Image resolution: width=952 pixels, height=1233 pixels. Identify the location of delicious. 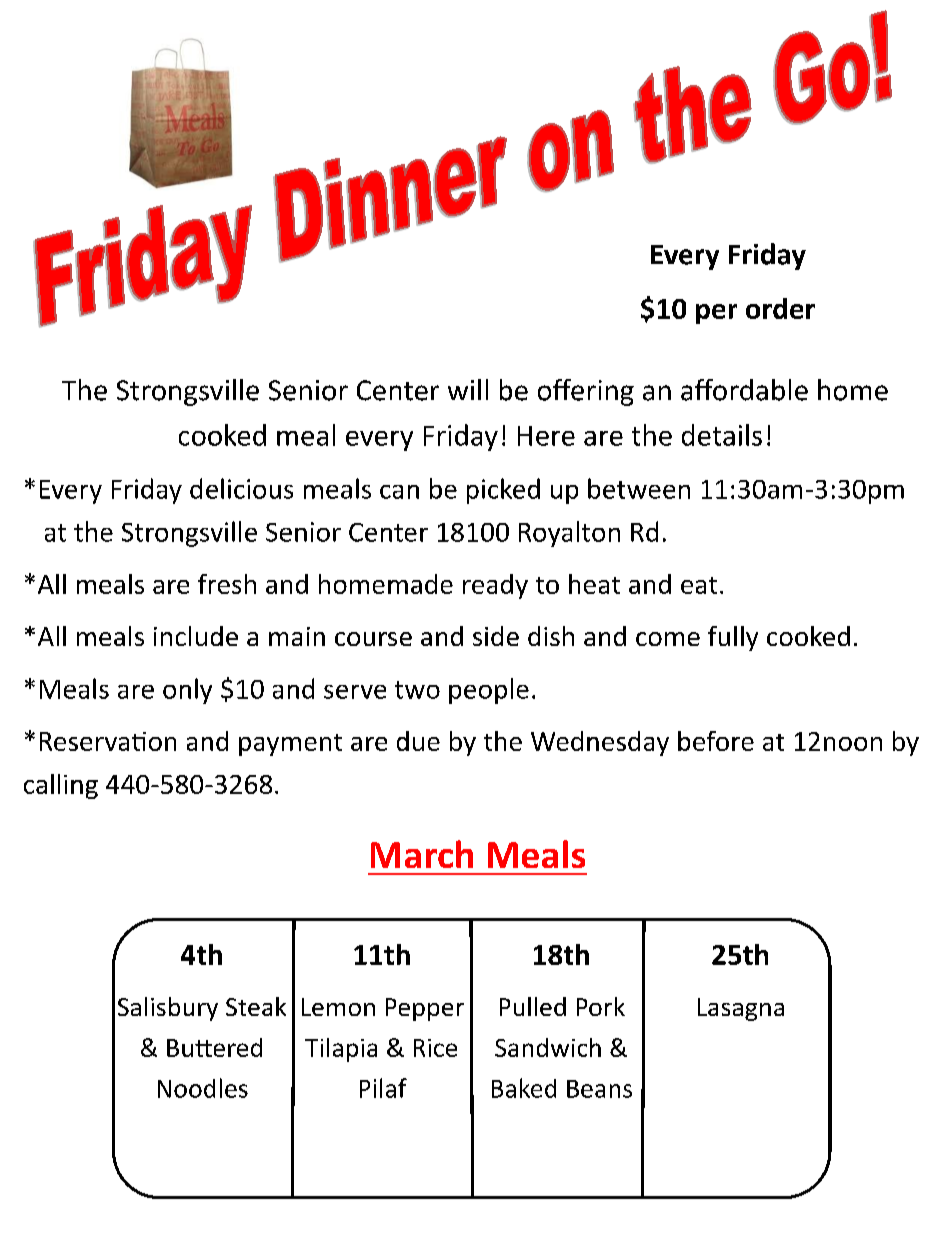
(241, 488).
